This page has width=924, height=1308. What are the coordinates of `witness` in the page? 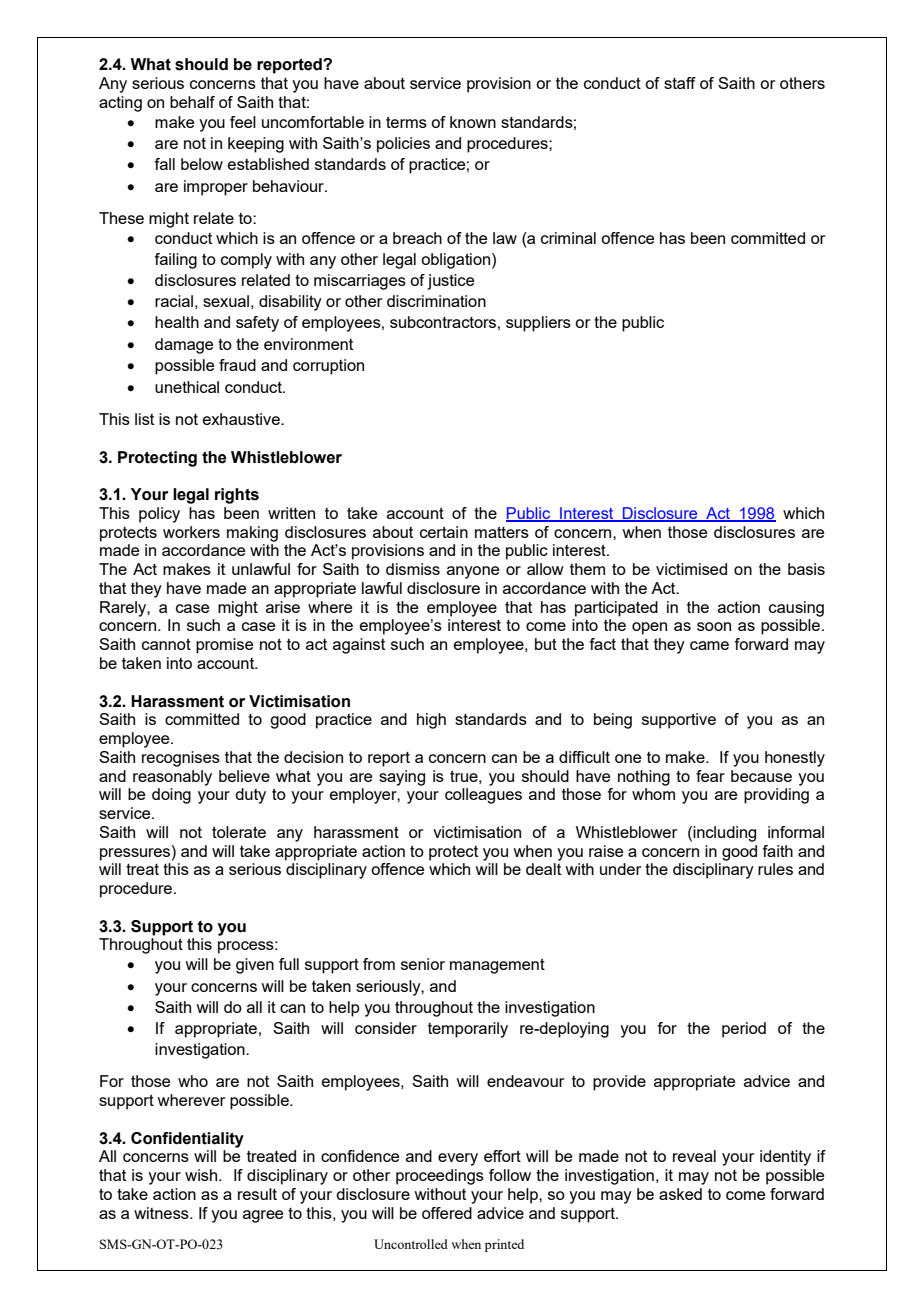 It's located at (162, 1213).
